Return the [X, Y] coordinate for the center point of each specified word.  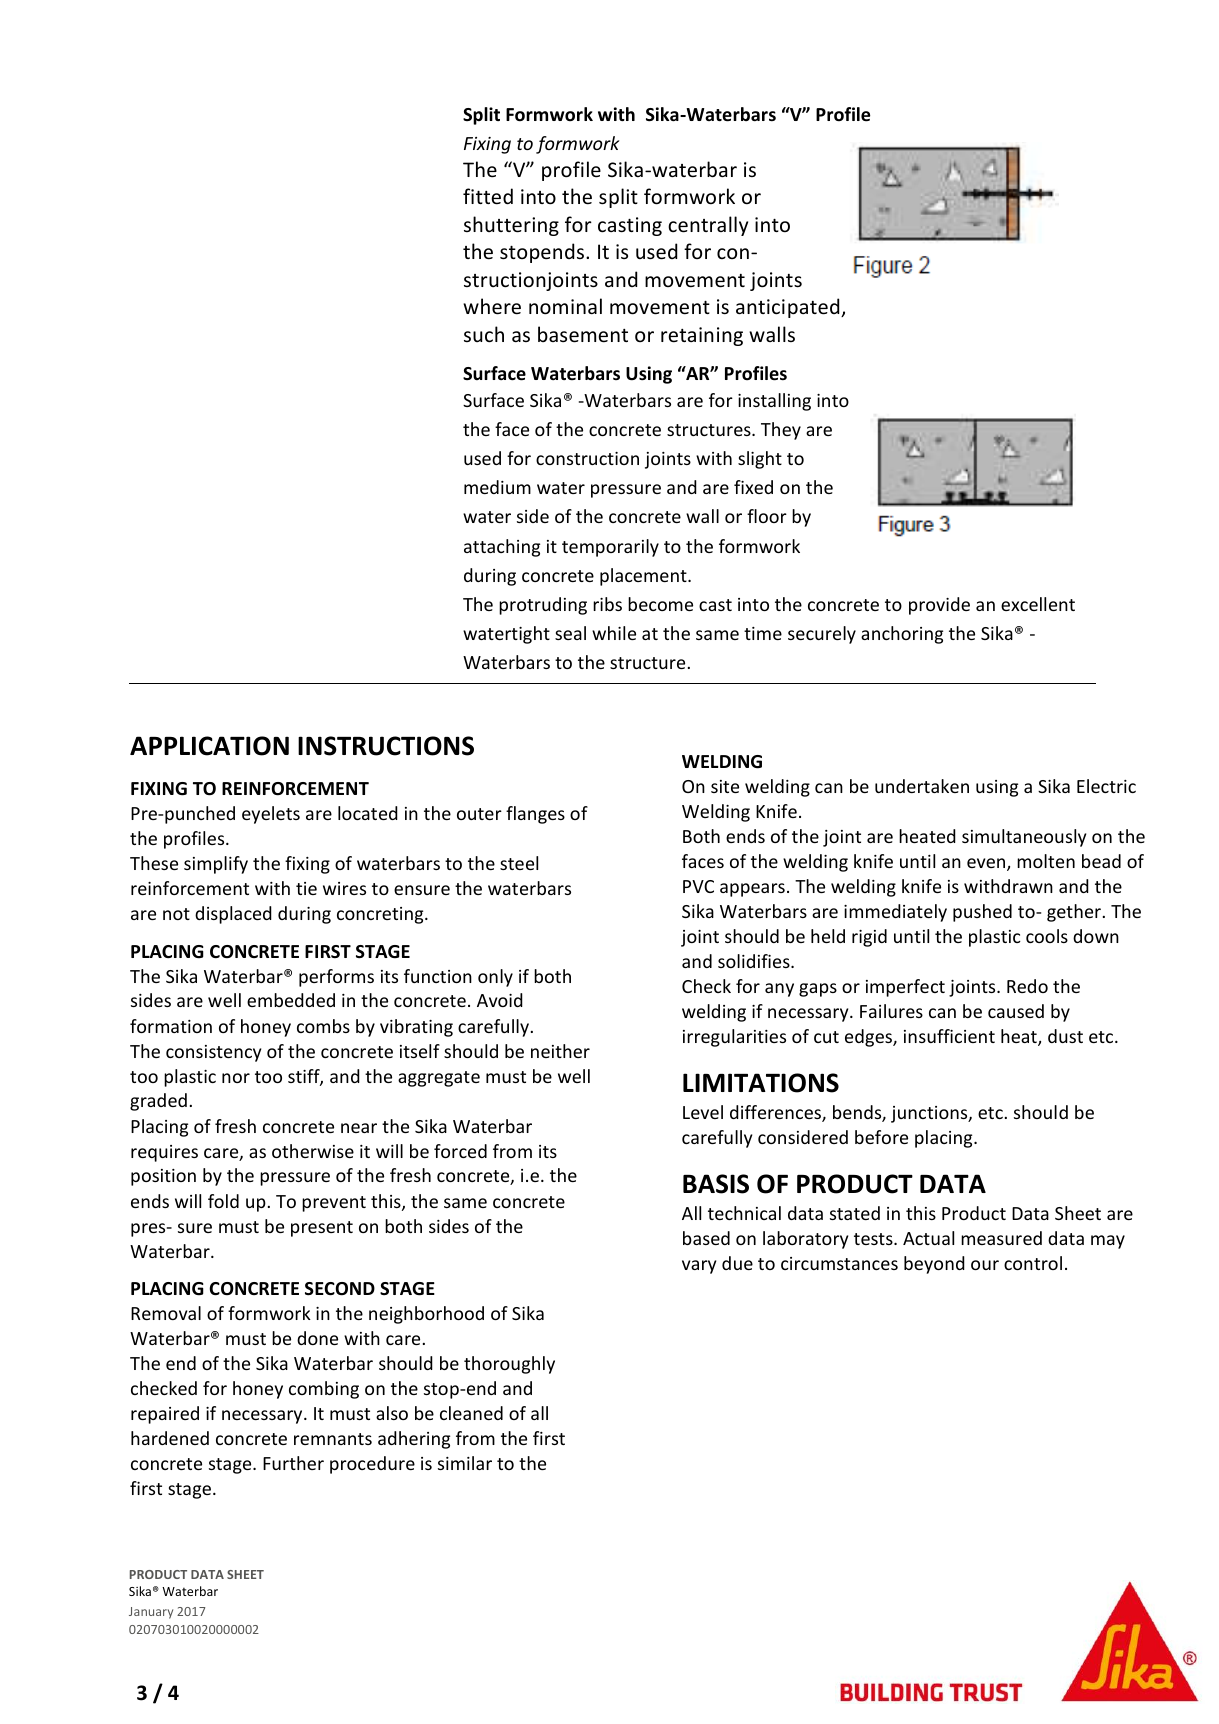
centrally [708, 226]
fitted [488, 196]
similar [465, 1463]
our [985, 1265]
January [151, 1613]
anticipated [789, 308]
